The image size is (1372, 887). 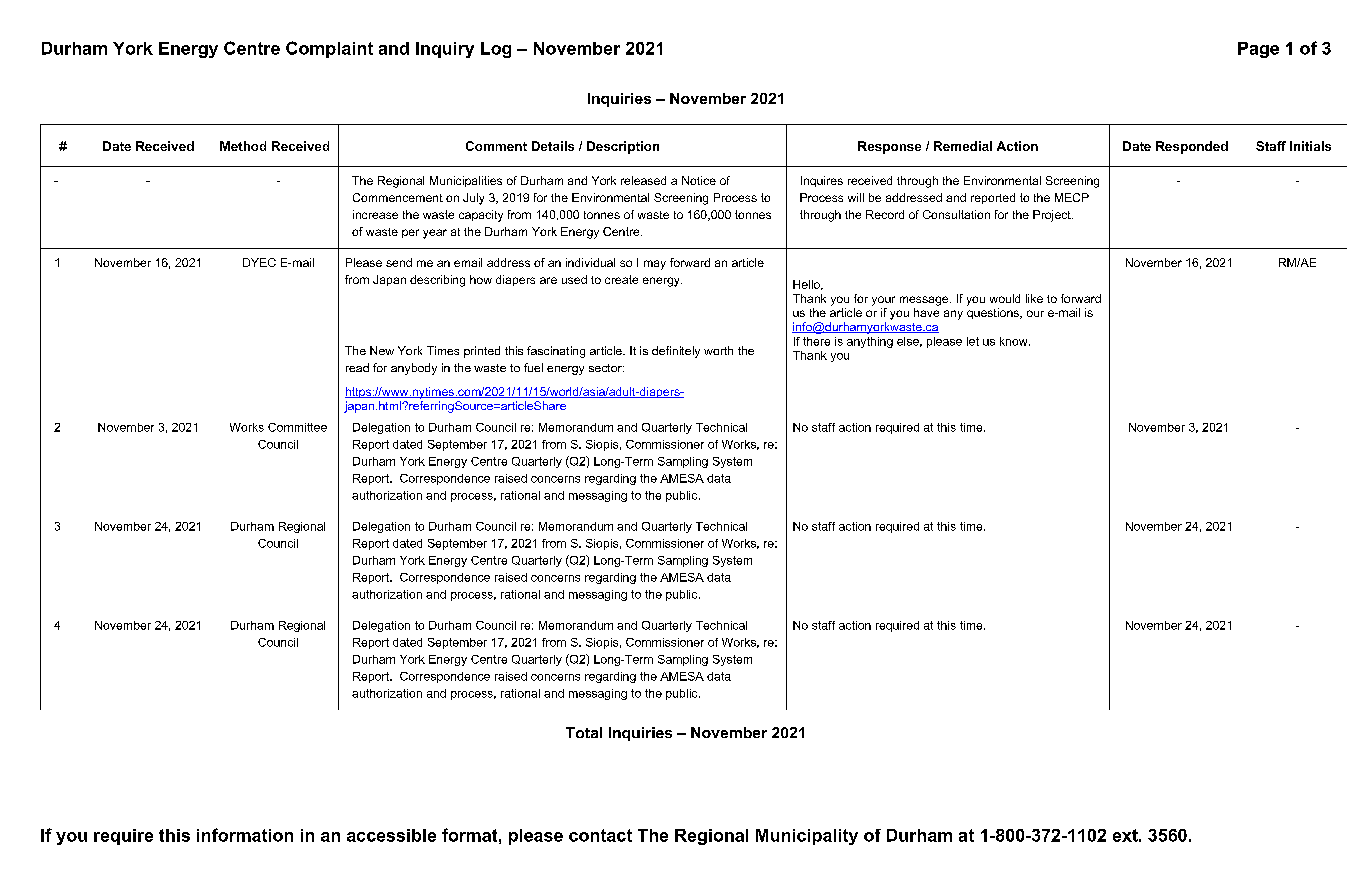 What do you see at coordinates (297, 427) in the page?
I see `Committee` at bounding box center [297, 427].
